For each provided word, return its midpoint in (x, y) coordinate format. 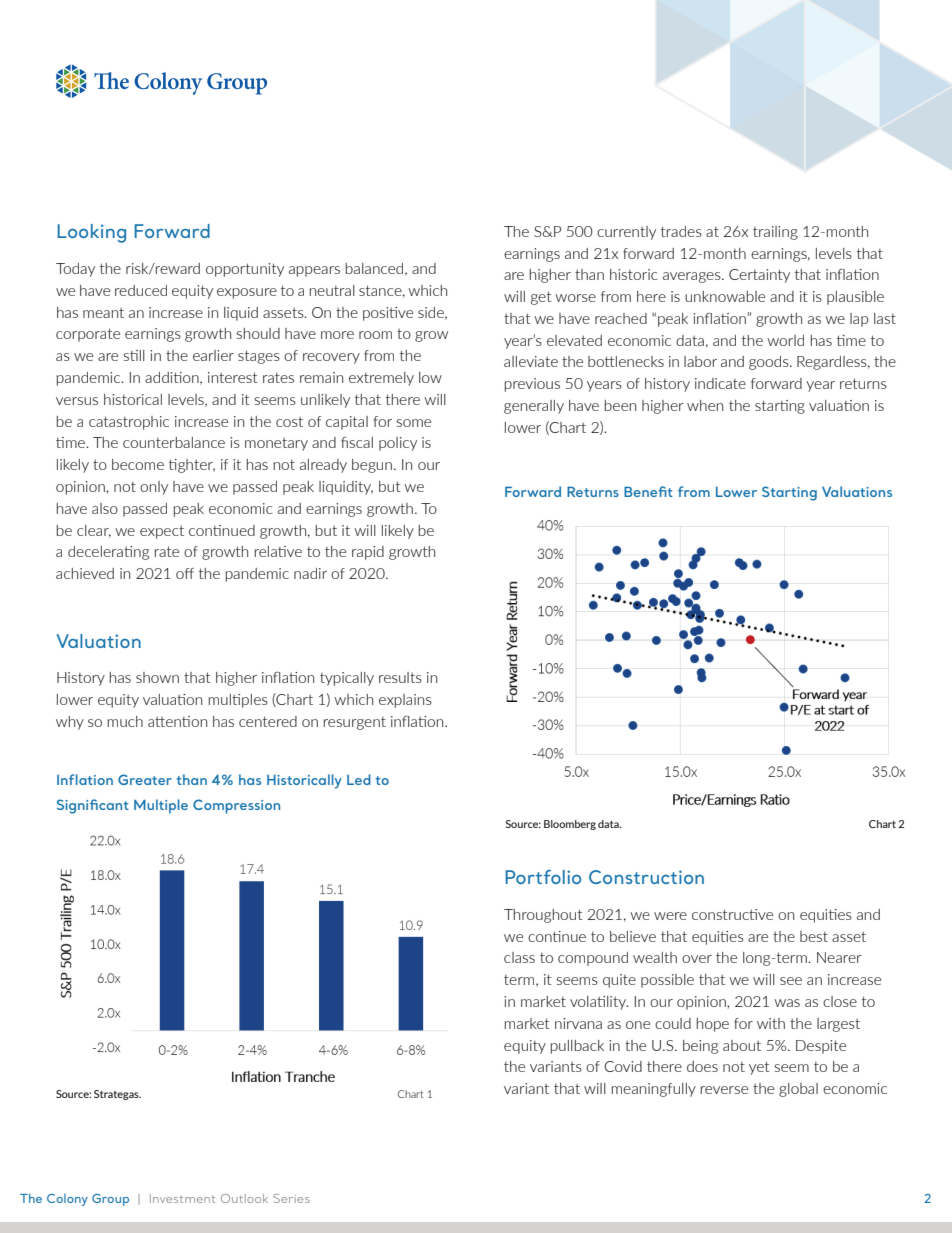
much (125, 721)
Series (291, 1198)
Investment (182, 1198)
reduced (141, 290)
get (541, 298)
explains (405, 701)
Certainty (759, 276)
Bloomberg (570, 825)
